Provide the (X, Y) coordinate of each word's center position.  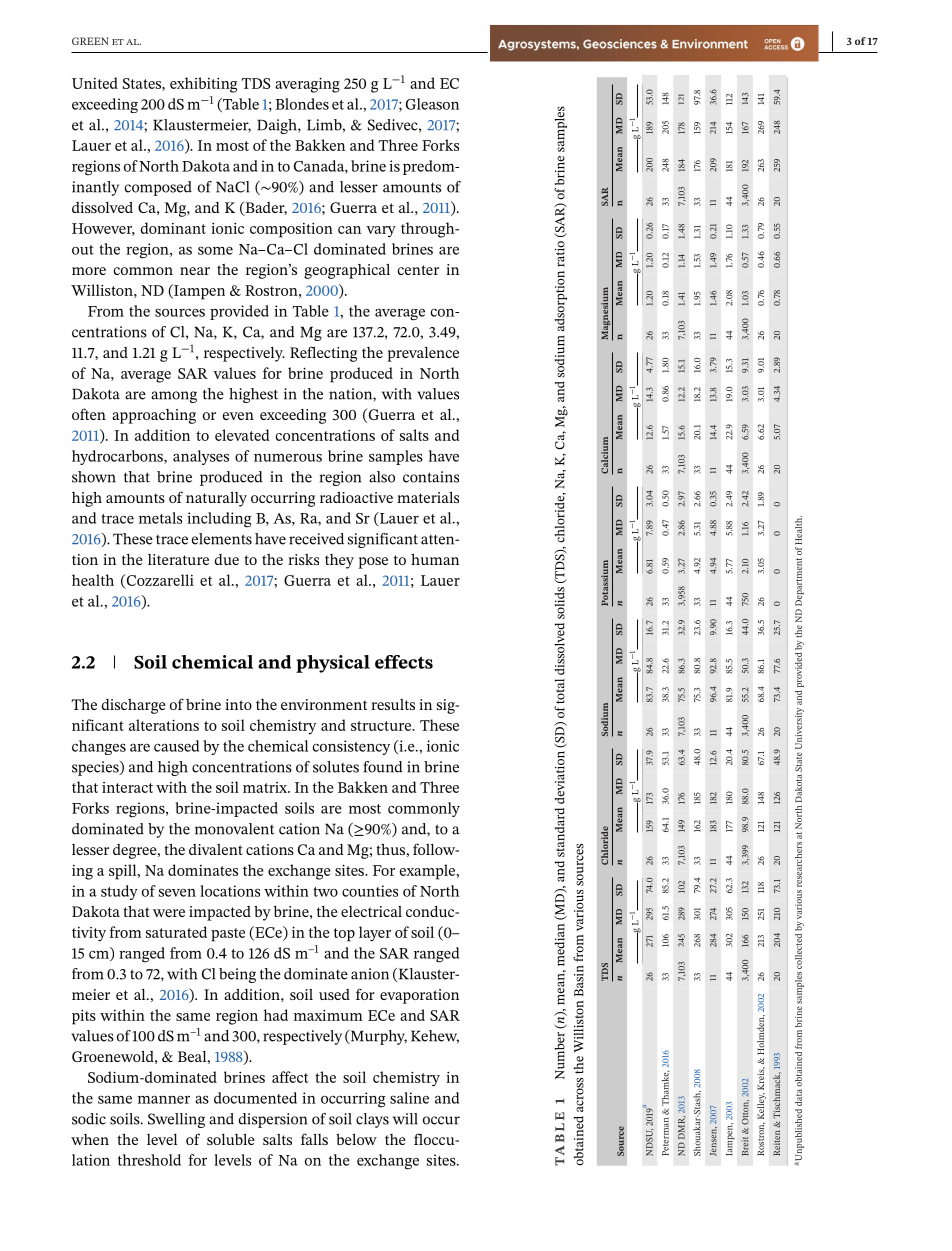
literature (178, 559)
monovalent (234, 829)
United (95, 83)
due (227, 559)
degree (136, 851)
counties (370, 891)
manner (164, 1099)
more (89, 271)
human (435, 559)
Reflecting (323, 354)
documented (255, 1098)
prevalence (423, 354)
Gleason (432, 104)
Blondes (302, 104)
